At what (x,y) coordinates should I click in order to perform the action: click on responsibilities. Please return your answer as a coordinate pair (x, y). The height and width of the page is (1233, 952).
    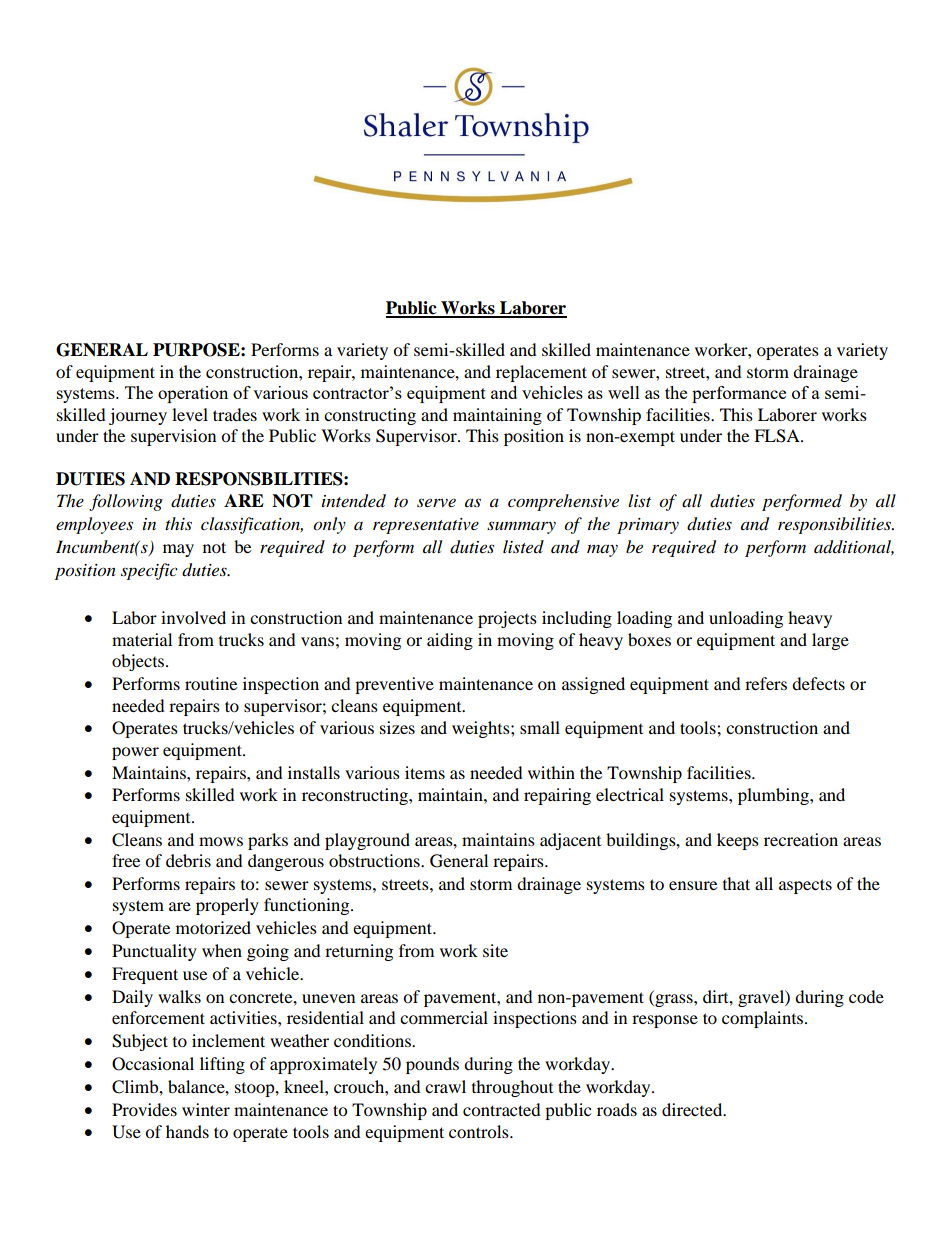
    Looking at the image, I should click on (836, 525).
